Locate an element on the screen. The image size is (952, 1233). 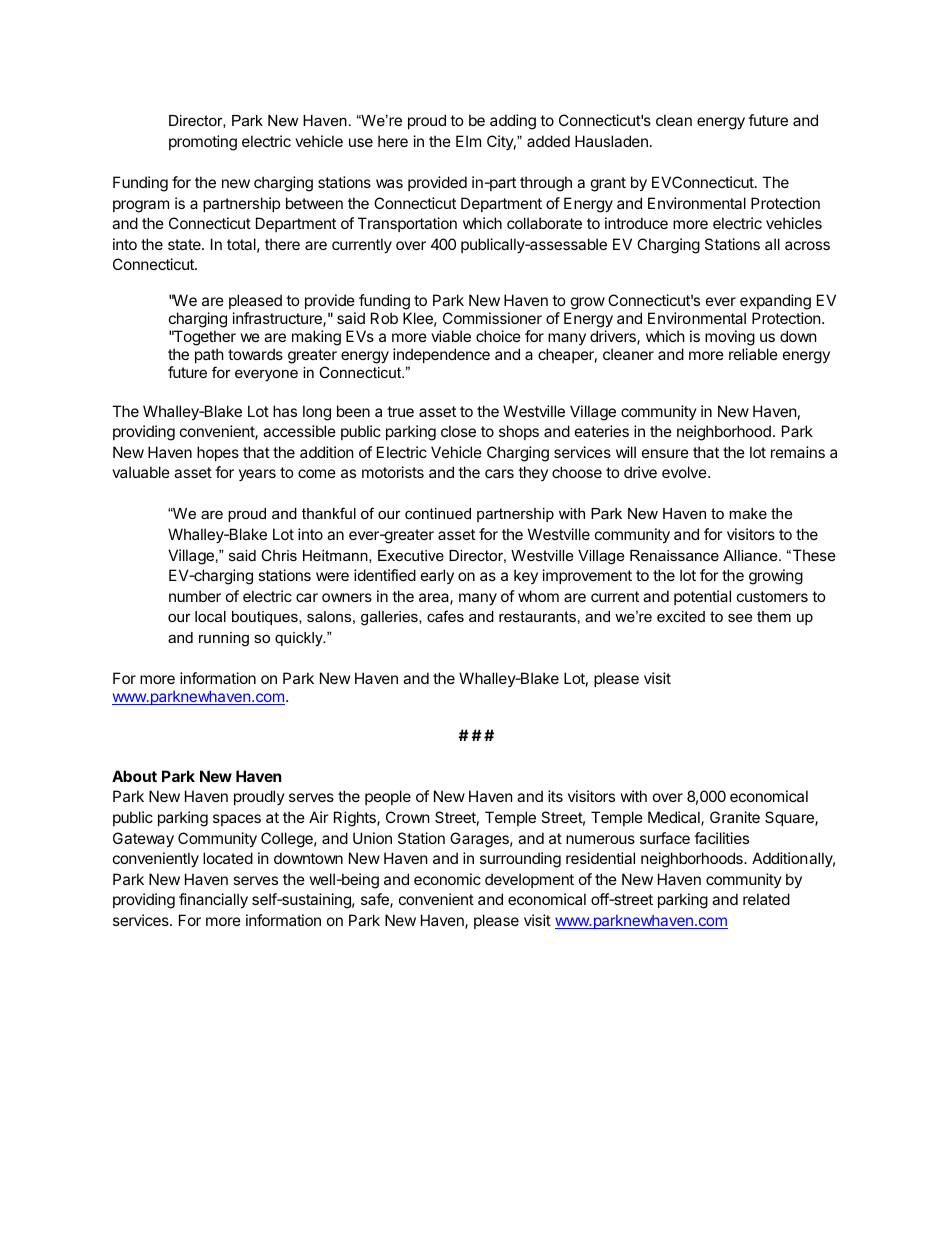
promoting is located at coordinates (203, 143).
